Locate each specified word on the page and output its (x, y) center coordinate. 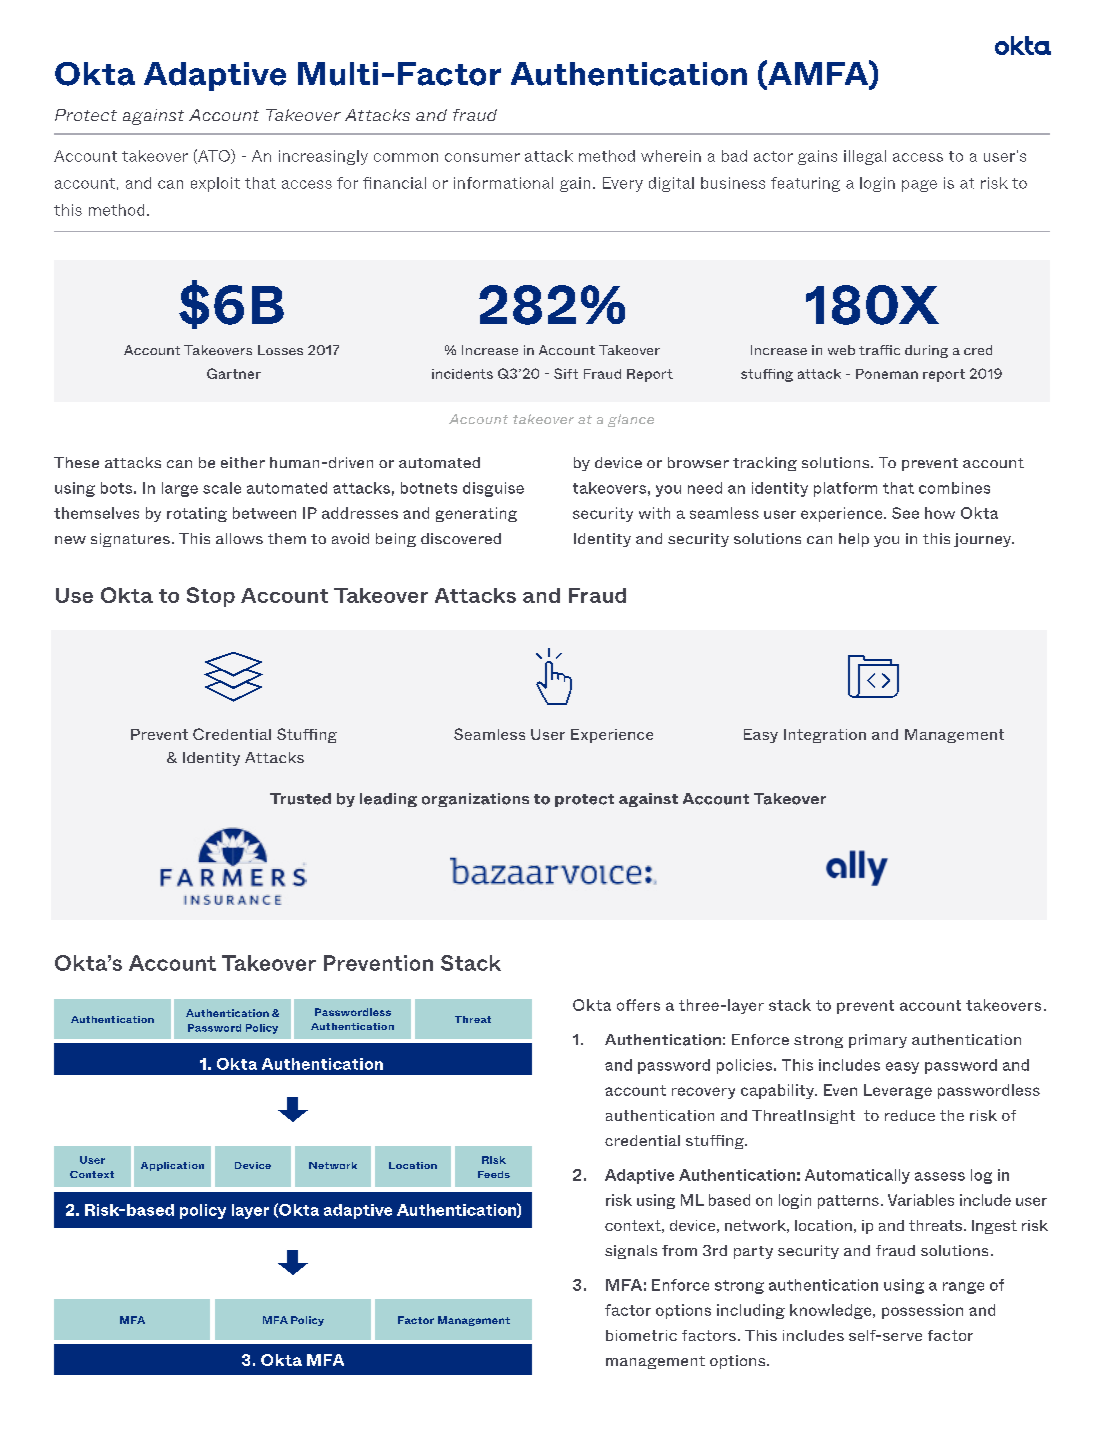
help (854, 540)
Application (172, 1166)
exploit (215, 184)
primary (878, 1041)
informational (503, 183)
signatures (130, 540)
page (919, 186)
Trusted (300, 799)
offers (638, 1005)
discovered (461, 538)
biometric (641, 1335)
